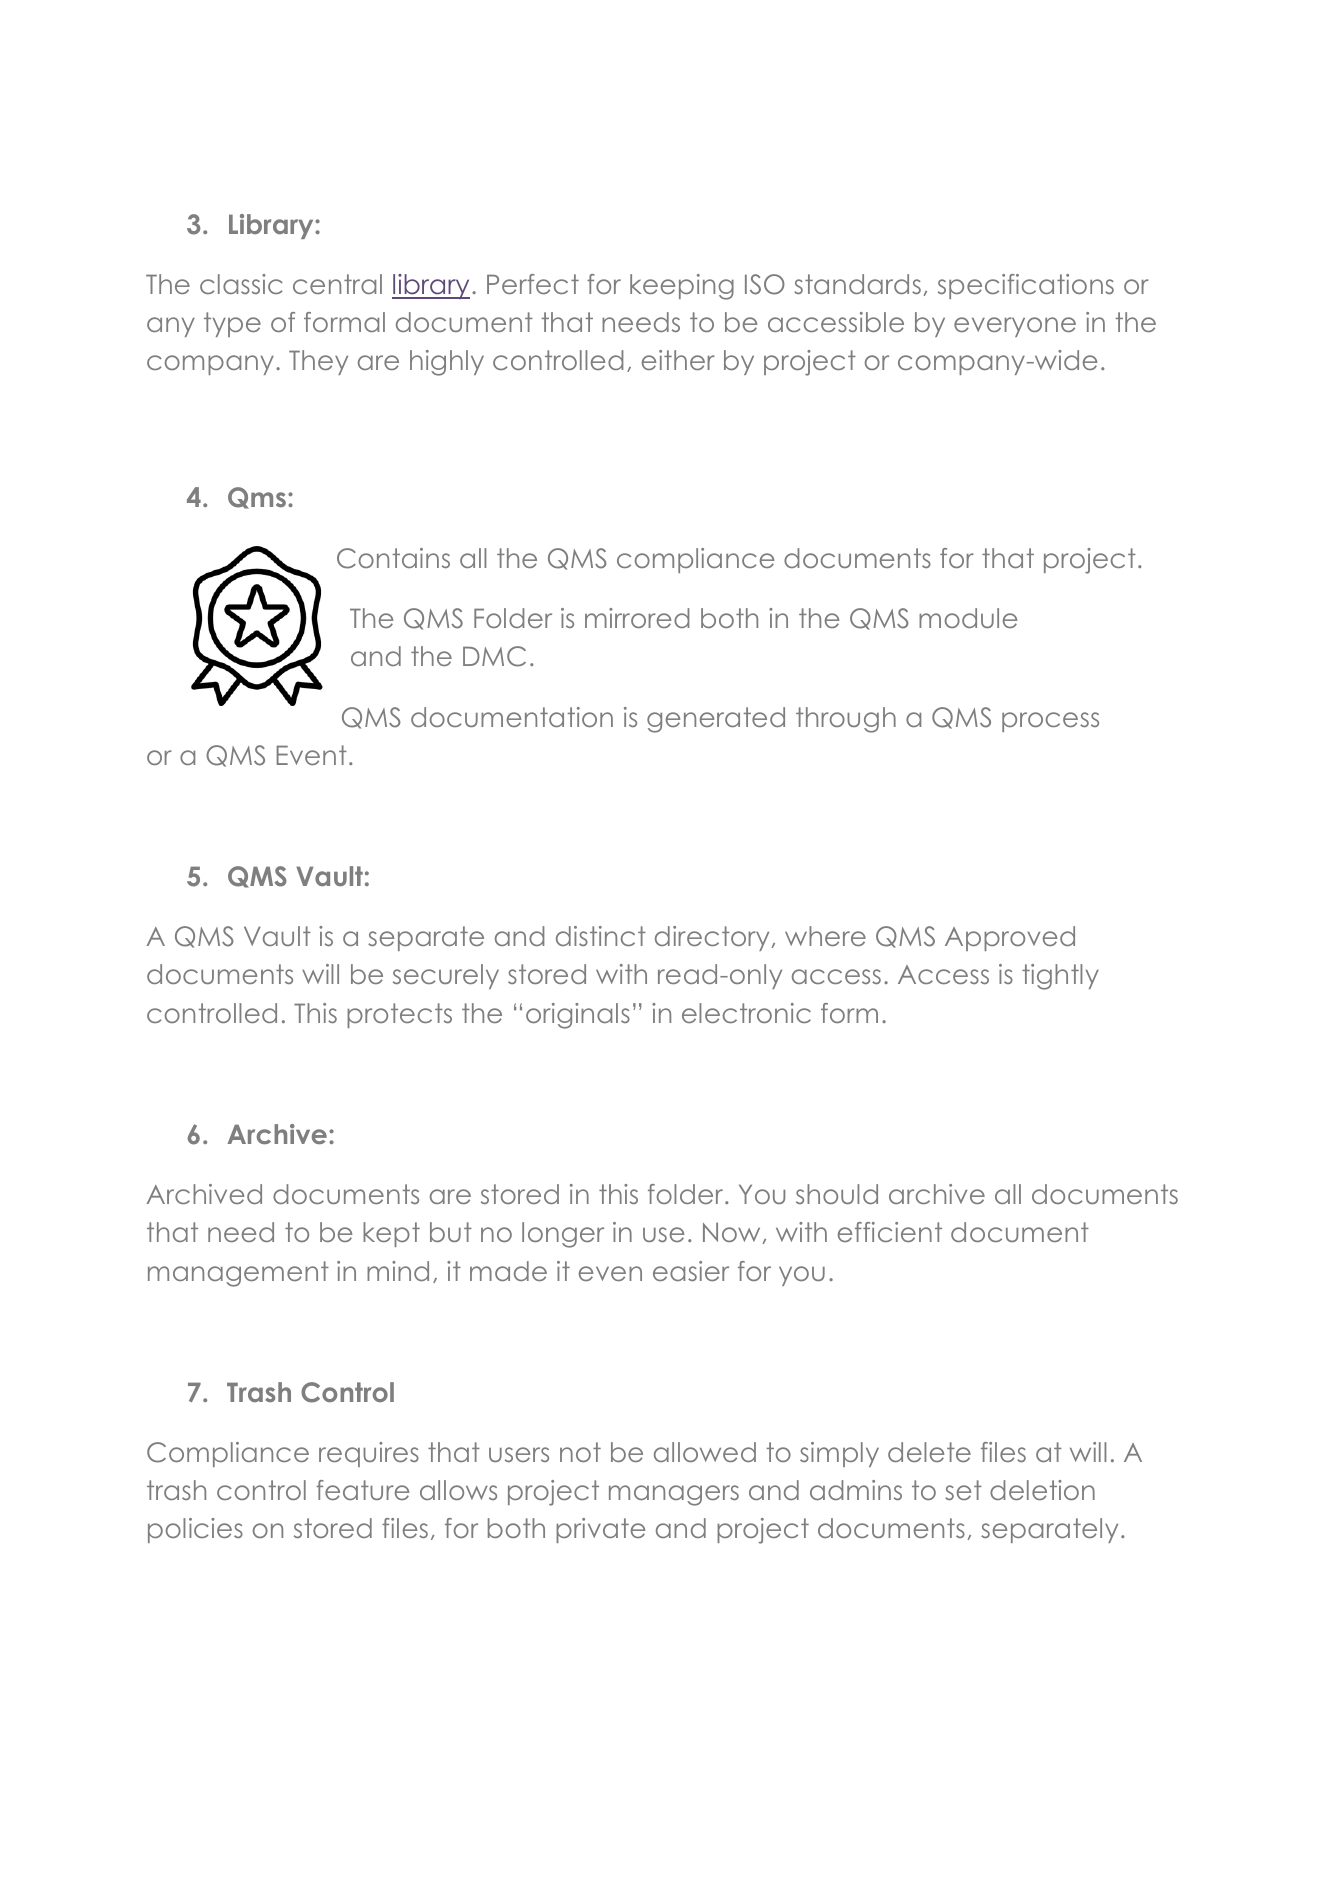  Describe the element at coordinates (716, 720) in the screenshot. I see `generated` at that location.
